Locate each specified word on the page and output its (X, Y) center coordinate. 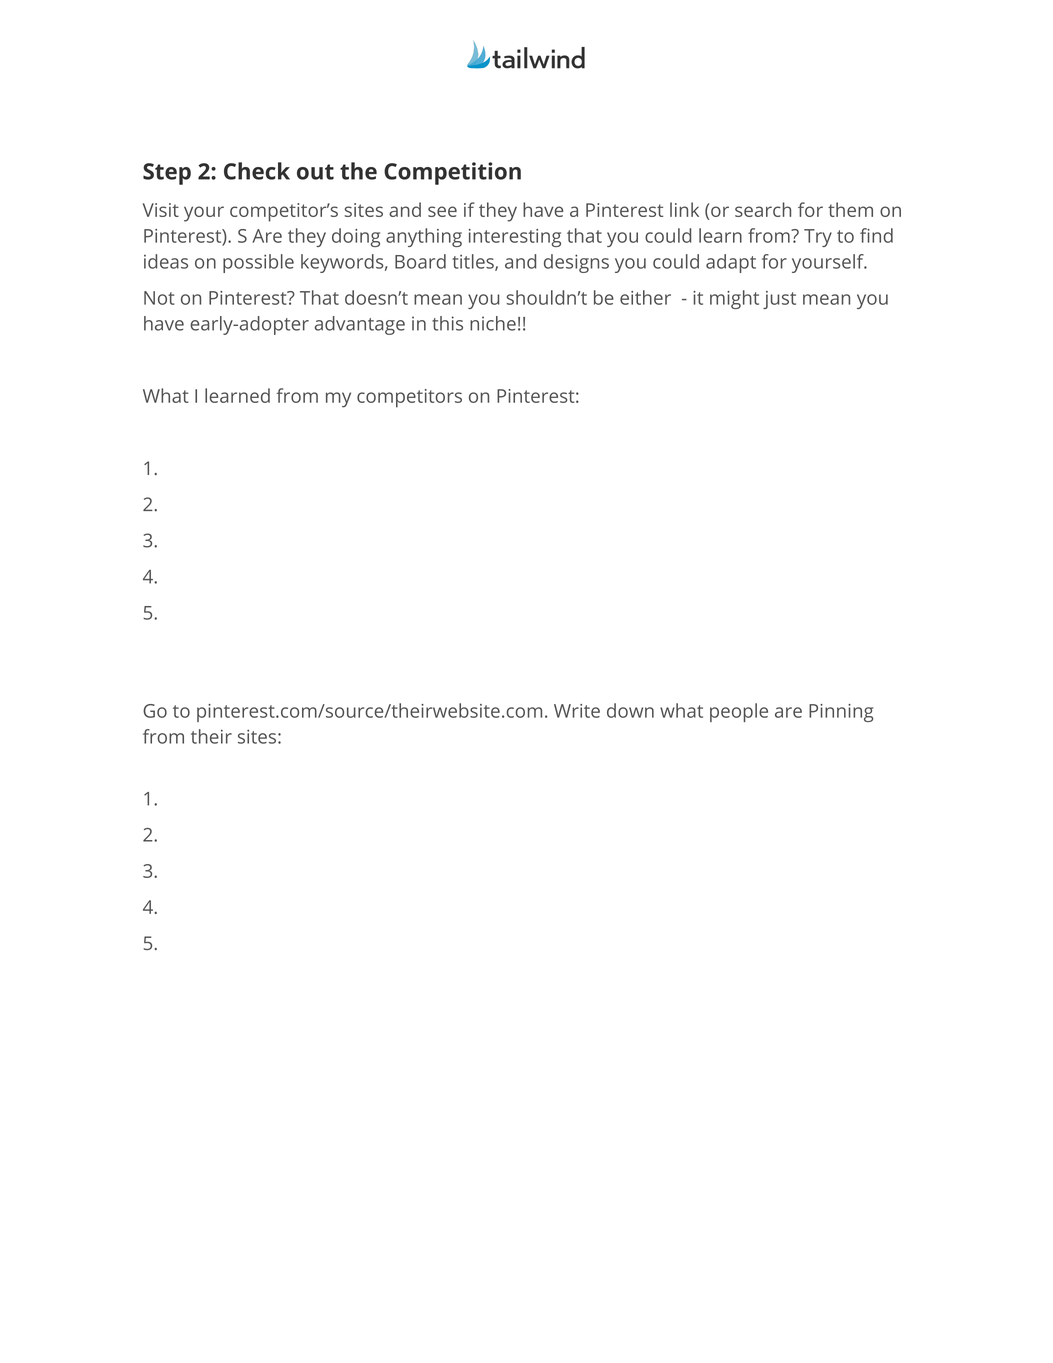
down (630, 710)
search (763, 209)
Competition (452, 173)
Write (577, 711)
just (779, 300)
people (739, 712)
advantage (360, 325)
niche (493, 323)
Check (257, 171)
